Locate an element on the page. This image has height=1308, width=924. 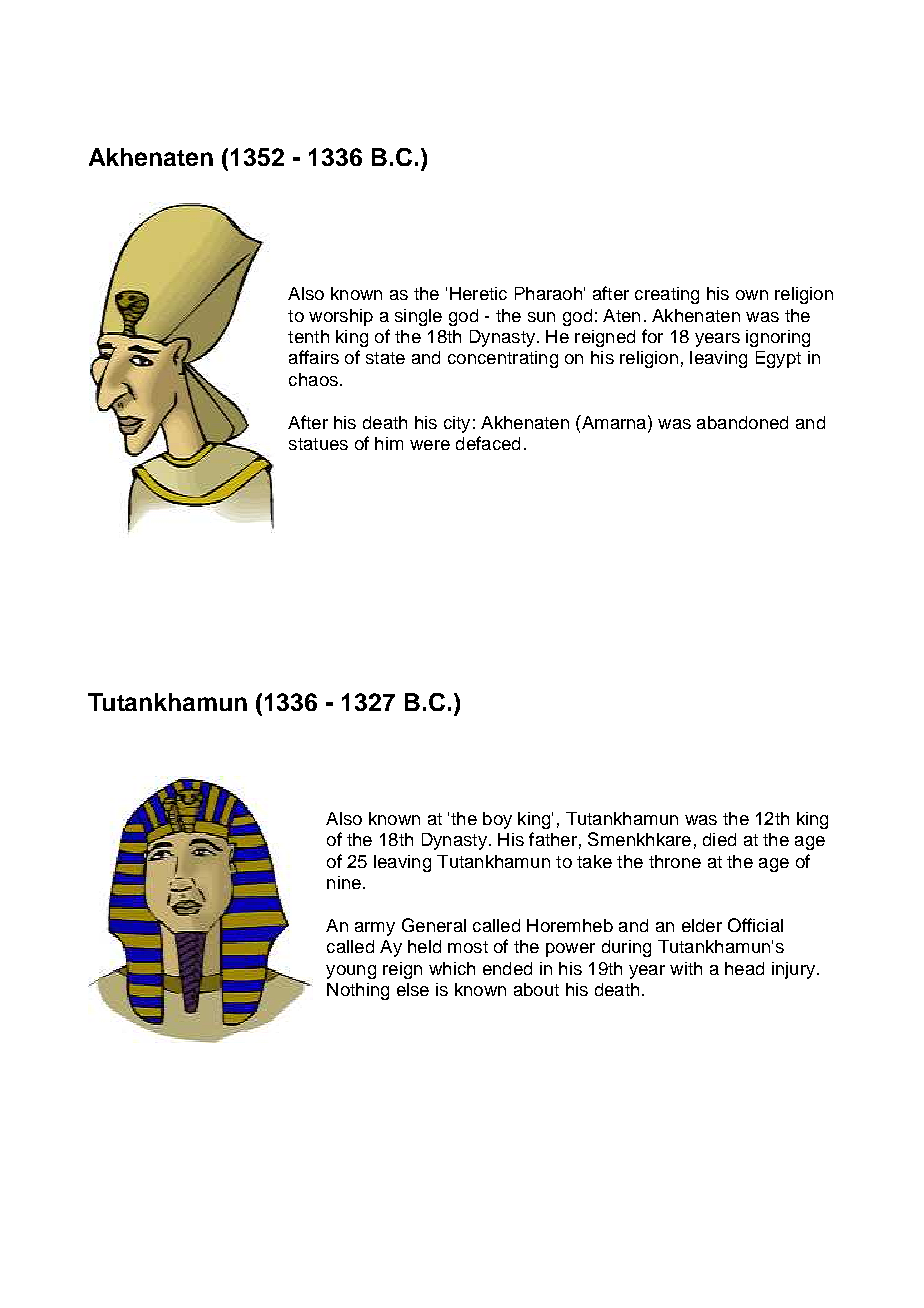
ignoring is located at coordinates (778, 338).
